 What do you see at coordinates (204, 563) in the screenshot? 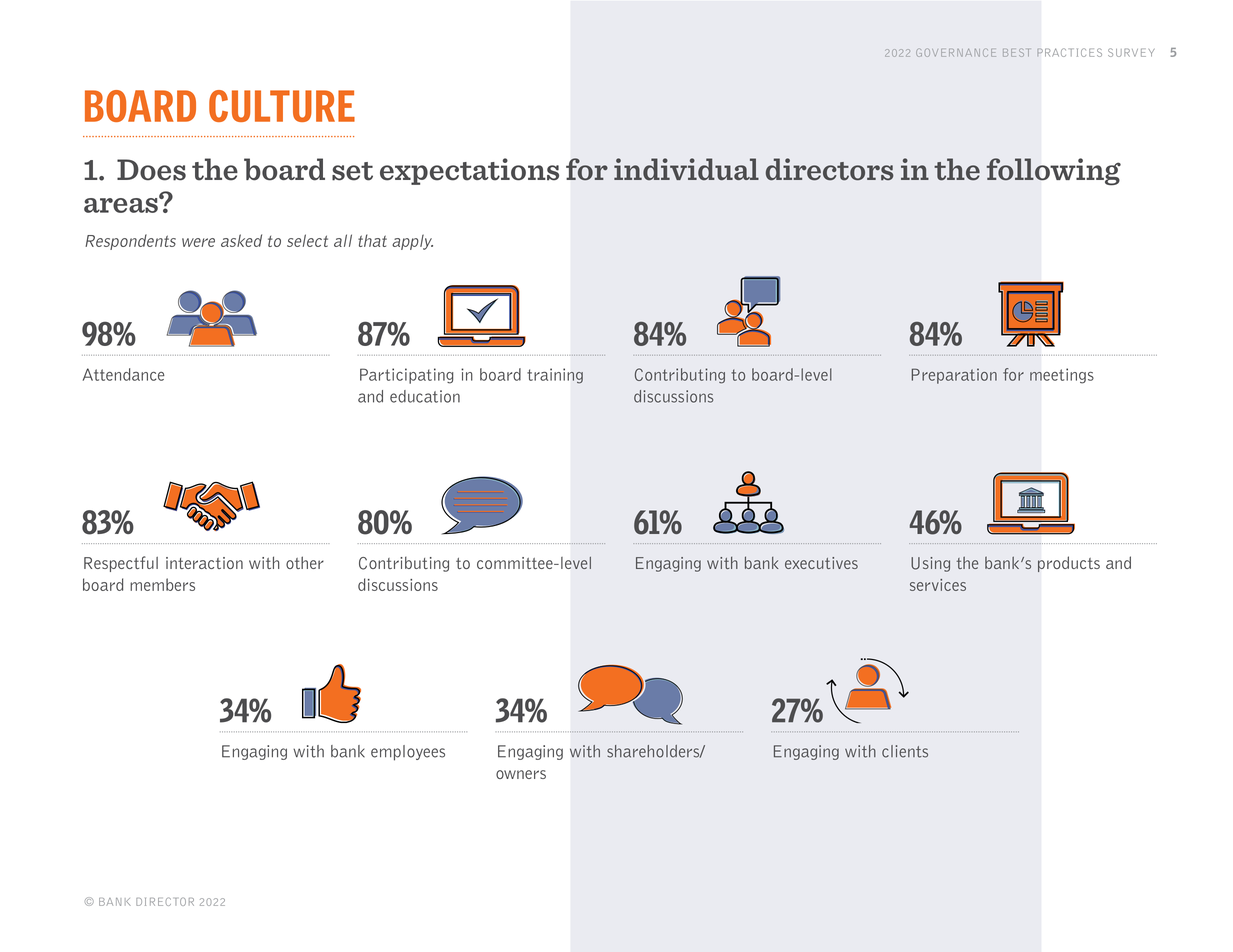
I see `interaction` at bounding box center [204, 563].
